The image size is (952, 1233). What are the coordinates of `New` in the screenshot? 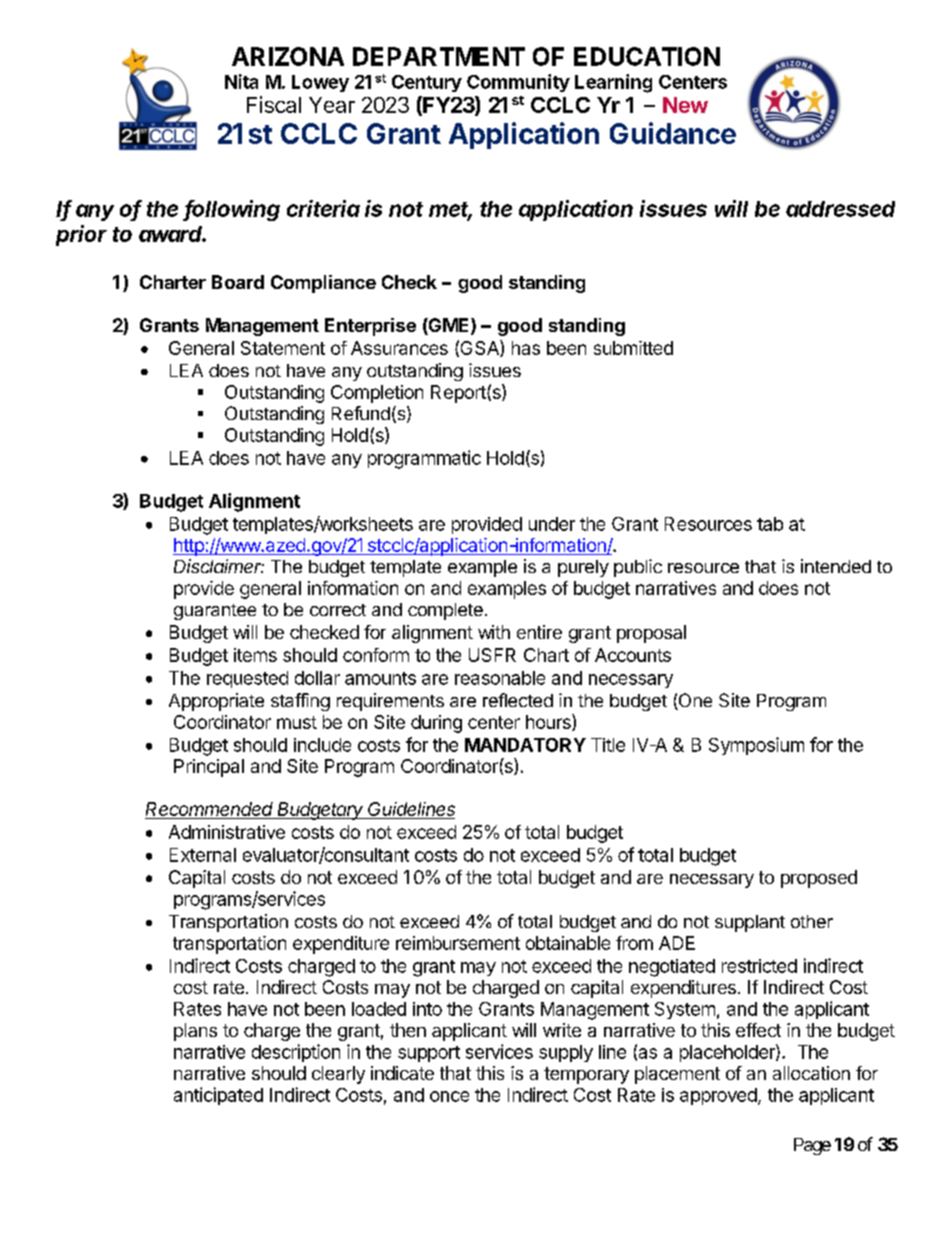 It's located at (685, 105).
